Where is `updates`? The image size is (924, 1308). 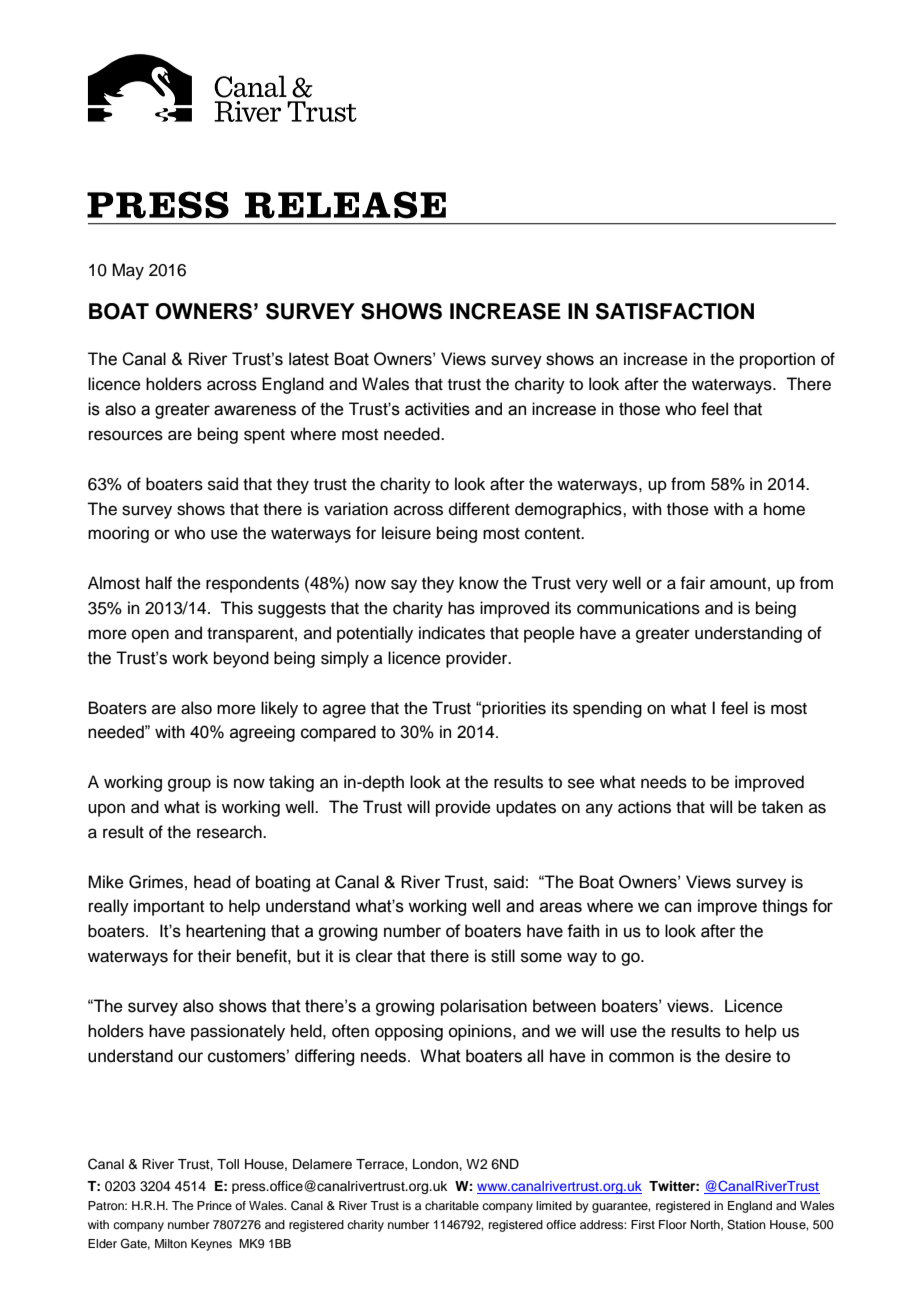 updates is located at coordinates (526, 808).
